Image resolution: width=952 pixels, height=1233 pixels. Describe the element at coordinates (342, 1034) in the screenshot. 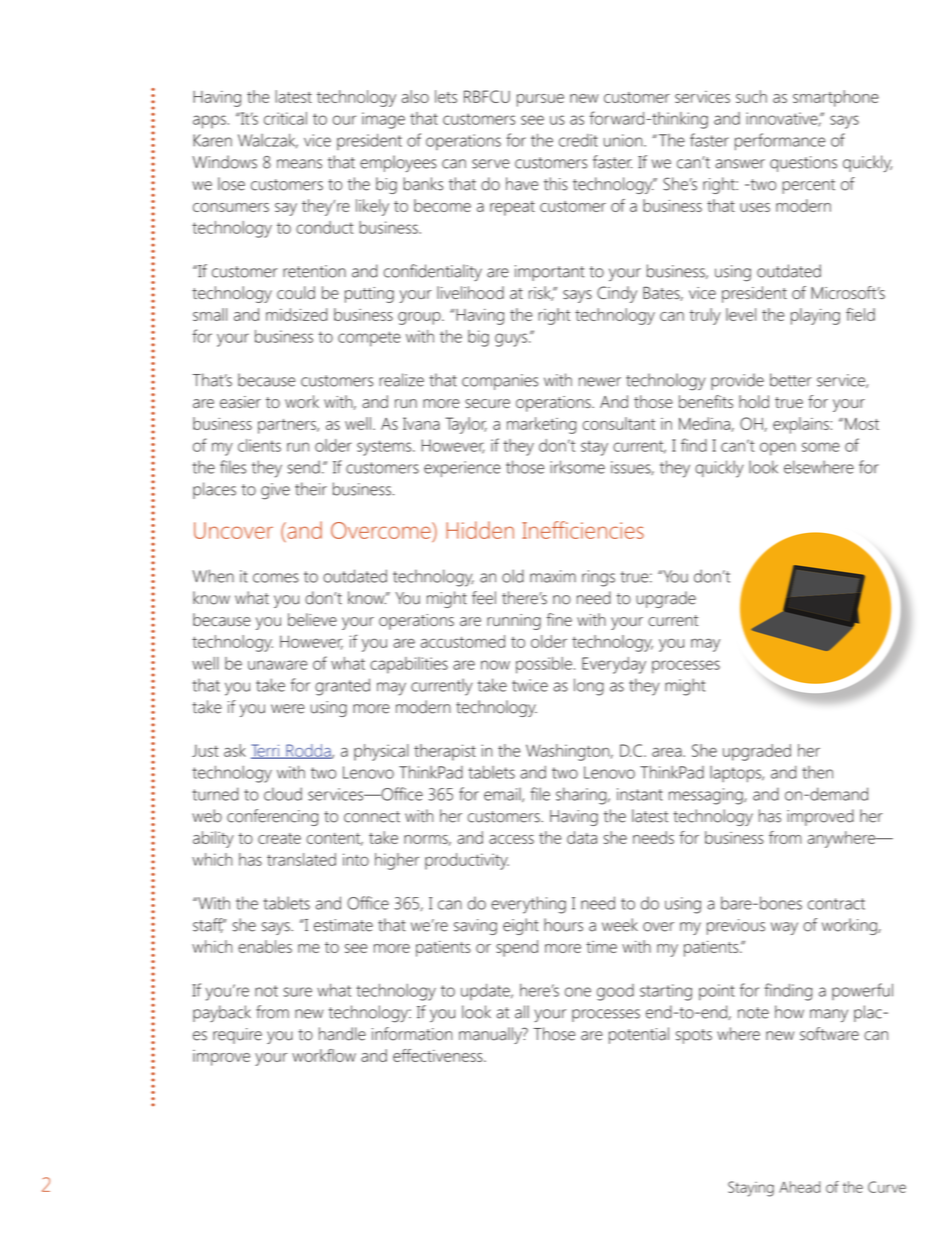

I see `handle` at that location.
